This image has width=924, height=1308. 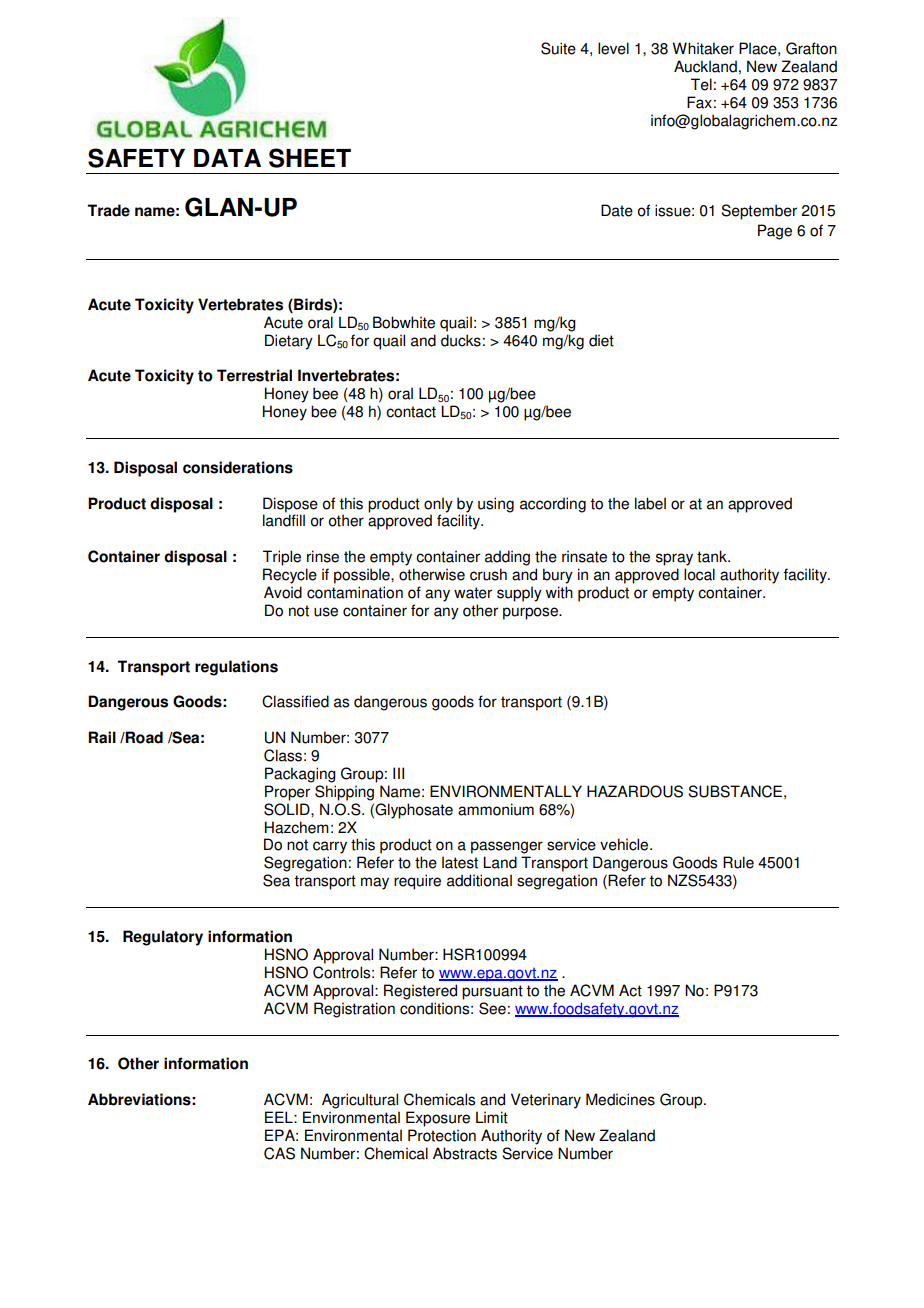 I want to click on regulations, so click(x=236, y=668).
